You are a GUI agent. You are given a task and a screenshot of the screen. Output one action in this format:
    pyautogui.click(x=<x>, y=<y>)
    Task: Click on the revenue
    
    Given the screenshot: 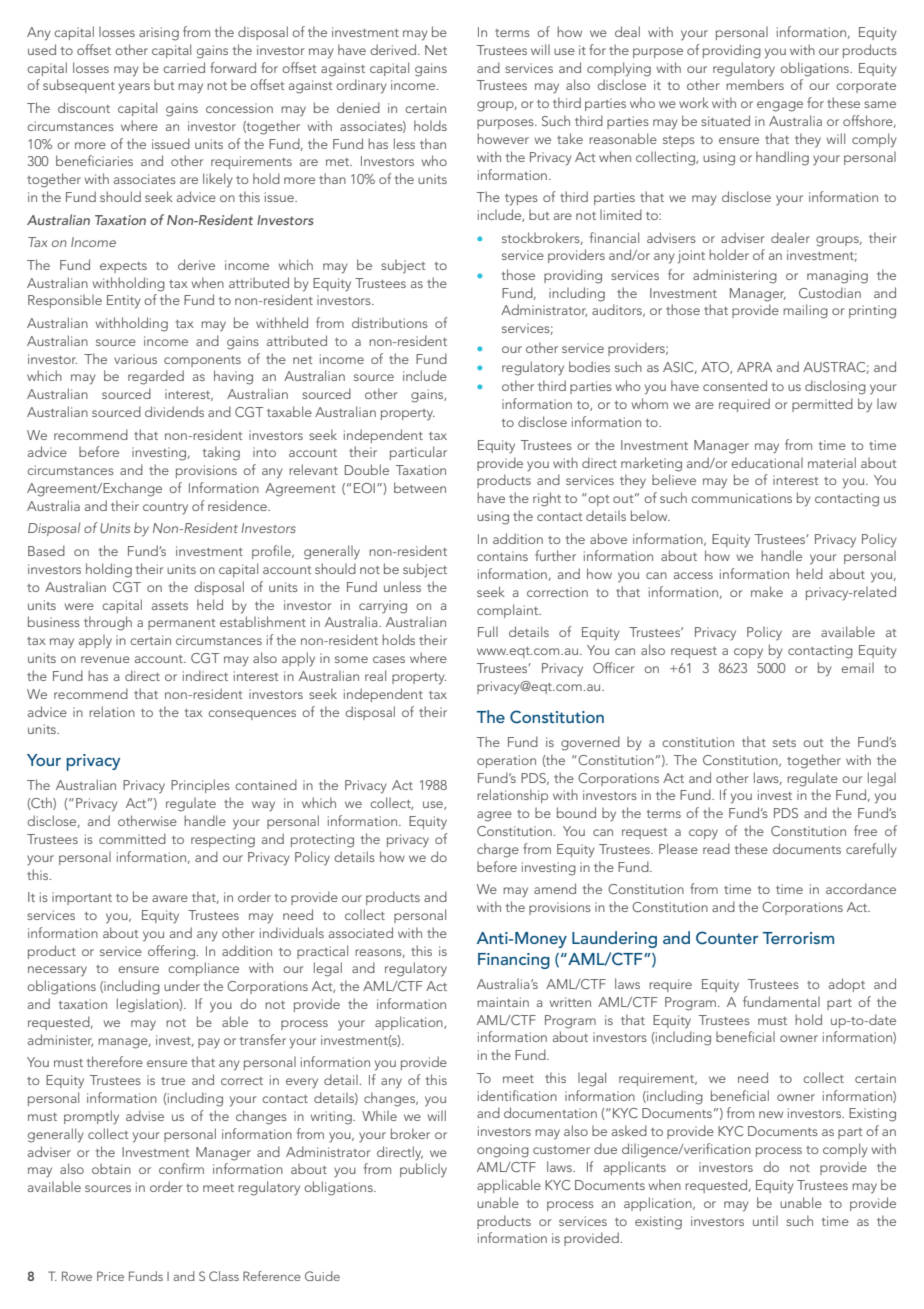 What is the action you would take?
    pyautogui.click(x=105, y=659)
